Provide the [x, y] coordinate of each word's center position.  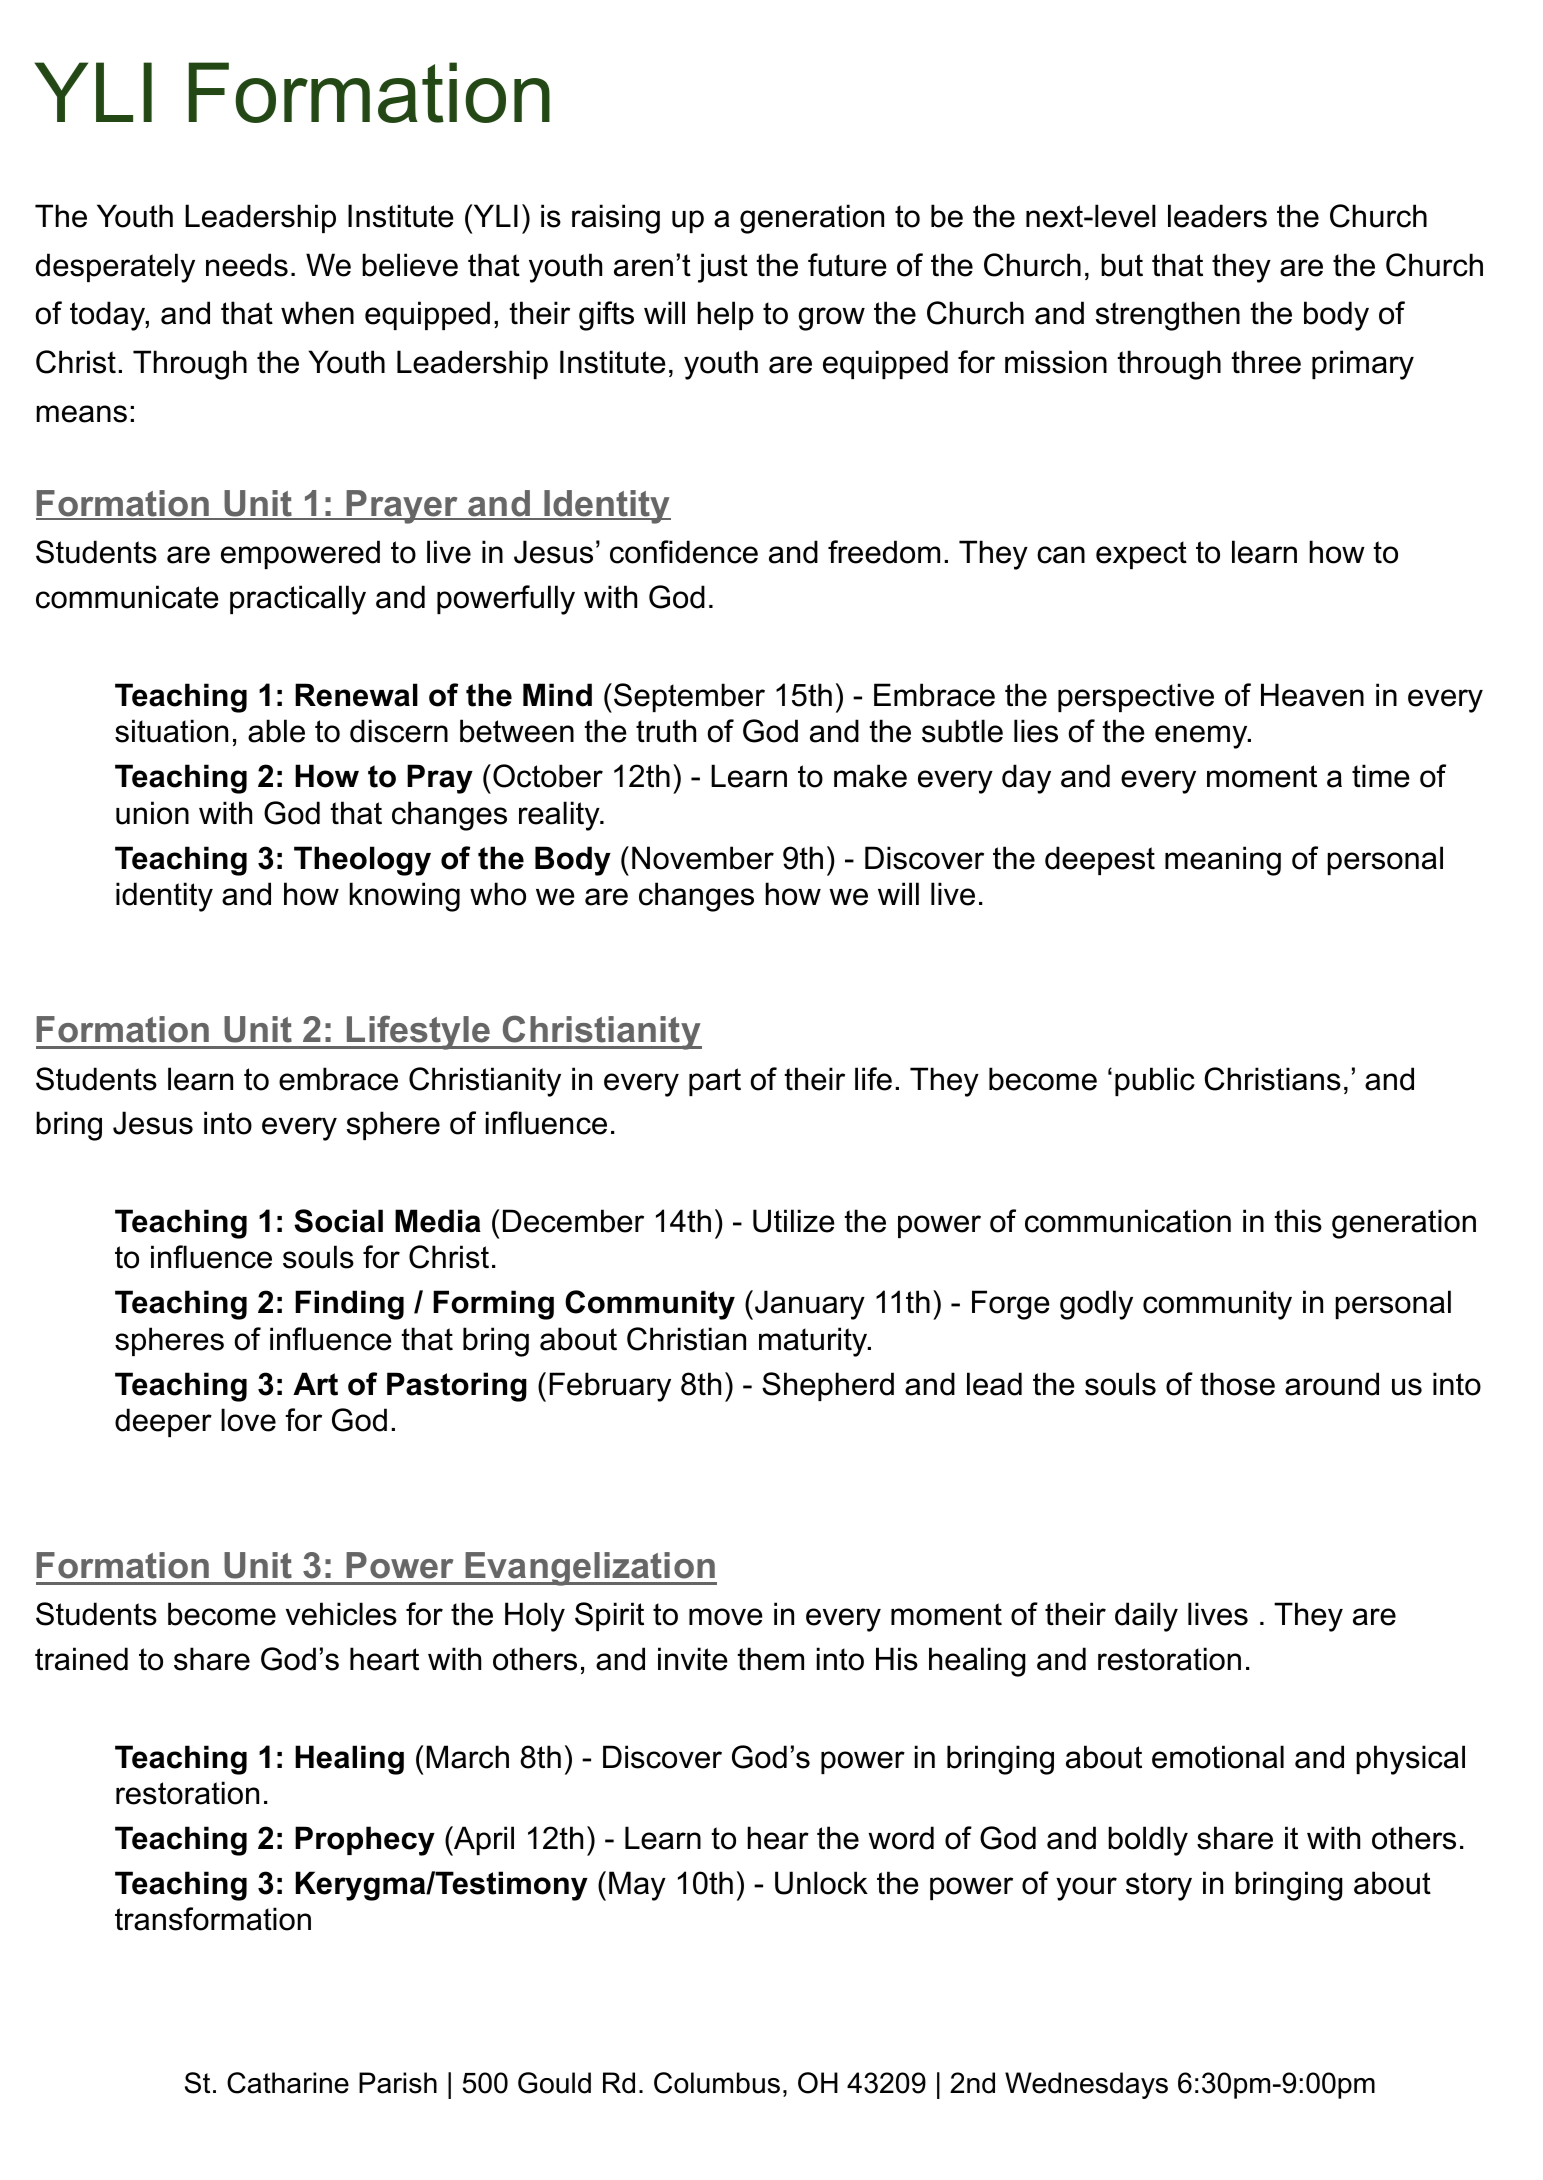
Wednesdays [1086, 2085]
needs [247, 265]
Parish [398, 2083]
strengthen [1168, 316]
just [723, 268]
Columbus [717, 2083]
